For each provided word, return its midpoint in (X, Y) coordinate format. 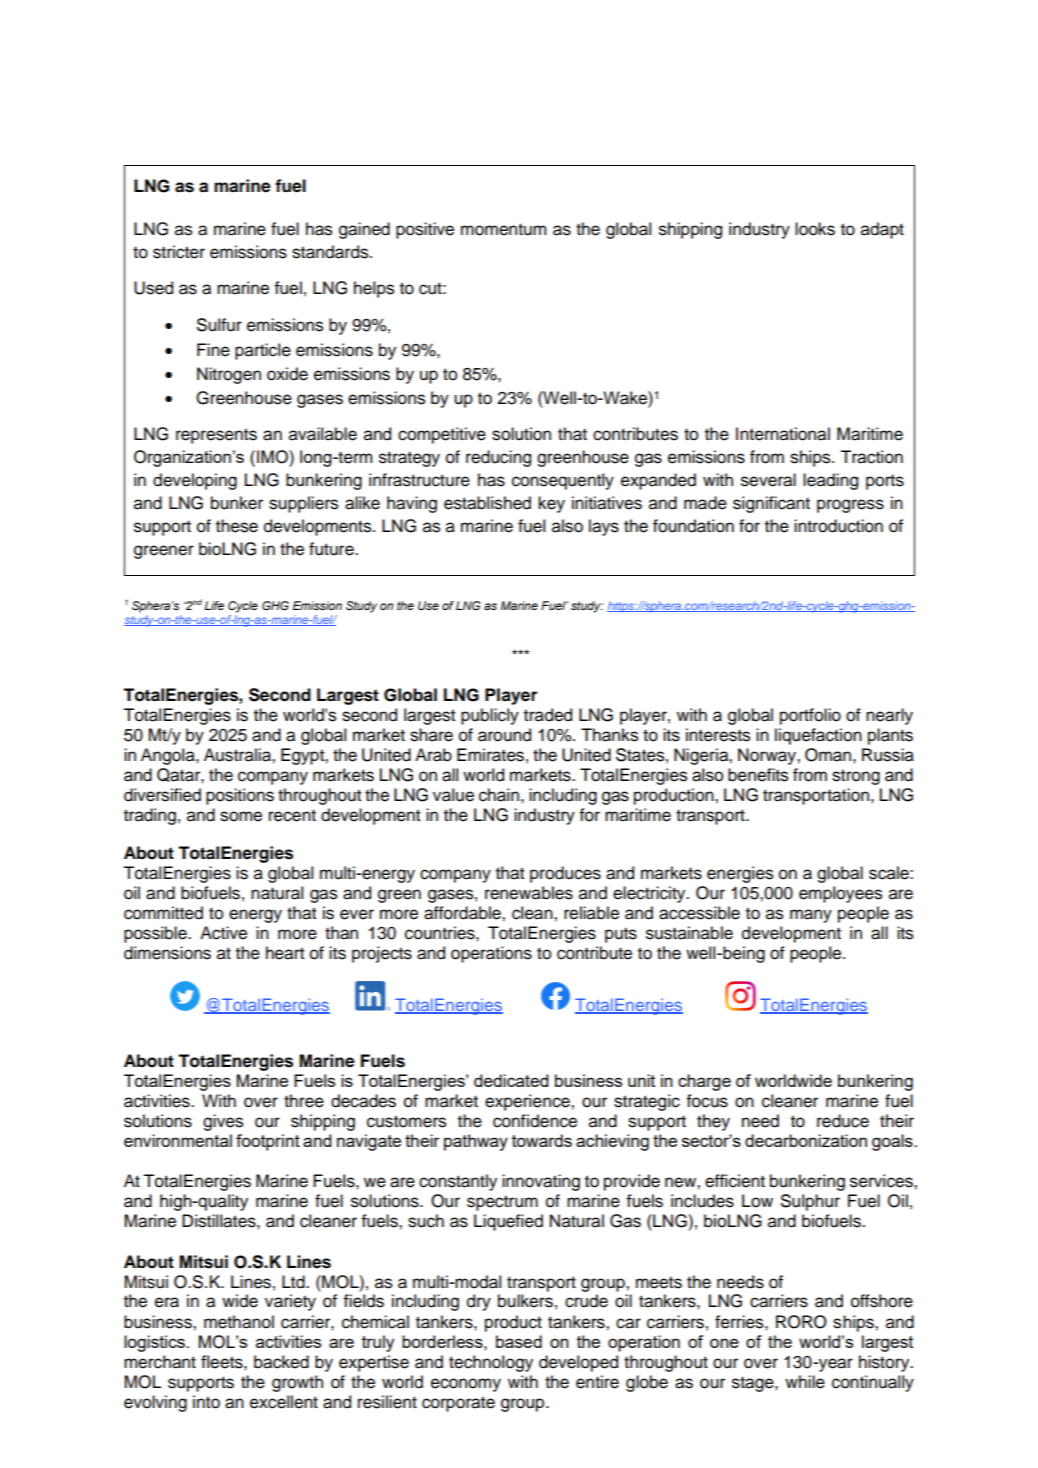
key (551, 504)
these (237, 526)
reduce (843, 1121)
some (241, 816)
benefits (758, 775)
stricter (179, 252)
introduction (838, 526)
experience (528, 1102)
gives (223, 1122)
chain (499, 795)
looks (815, 229)
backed (281, 1362)
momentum (503, 229)
